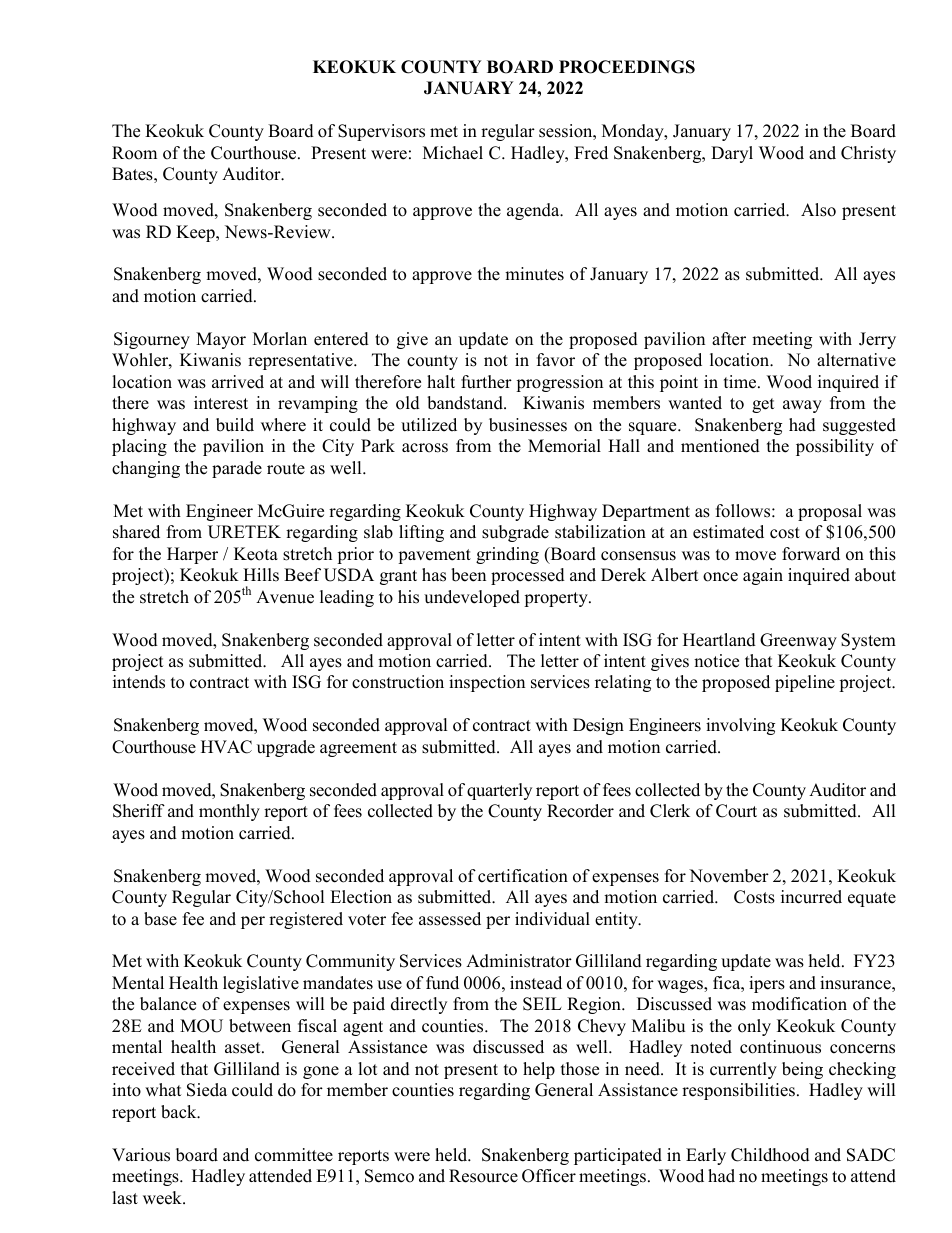  Describe the element at coordinates (453, 153) in the screenshot. I see `Michael` at that location.
